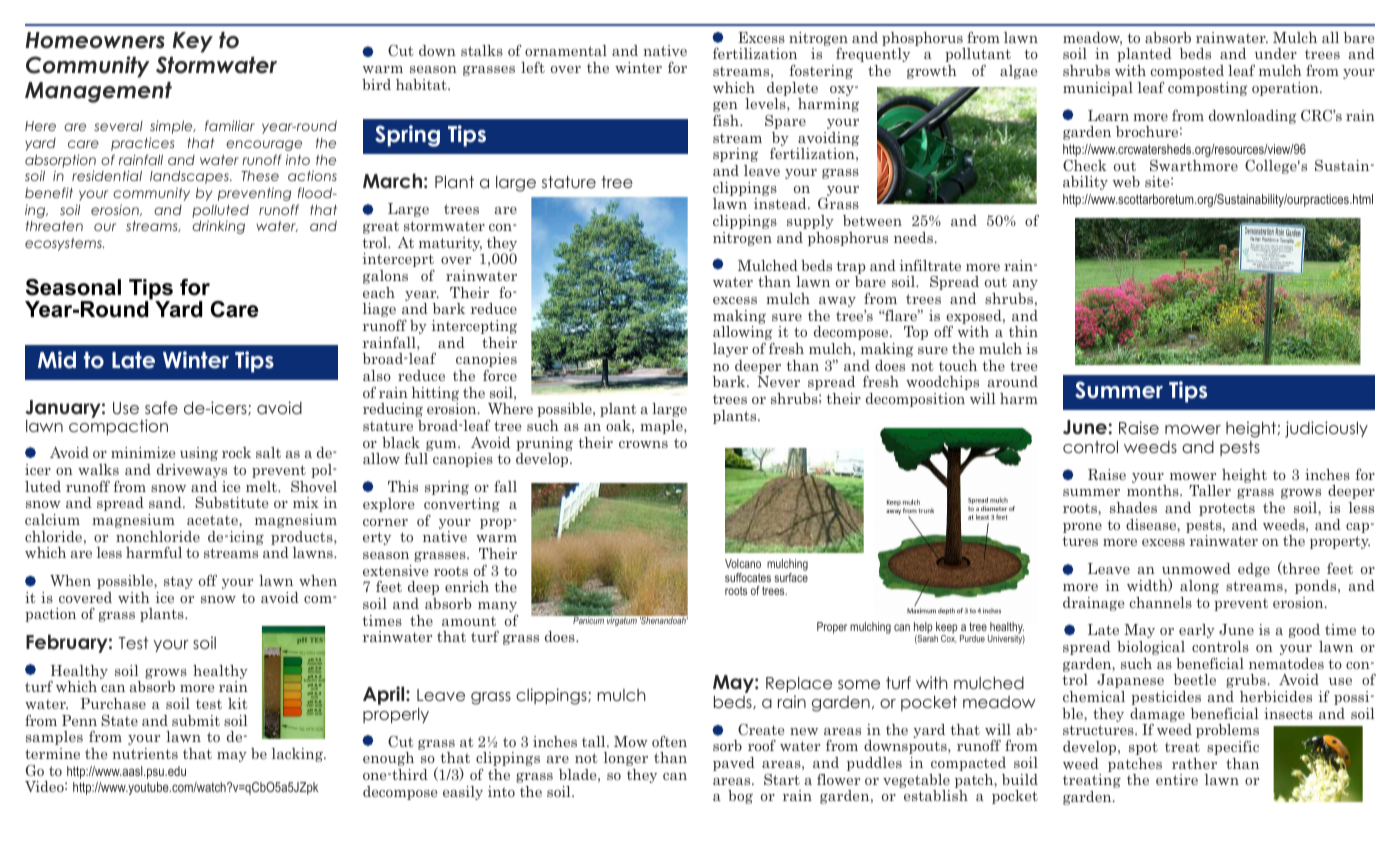 The width and height of the image is (1400, 850). Describe the element at coordinates (193, 42) in the image. I see `Key` at that location.
